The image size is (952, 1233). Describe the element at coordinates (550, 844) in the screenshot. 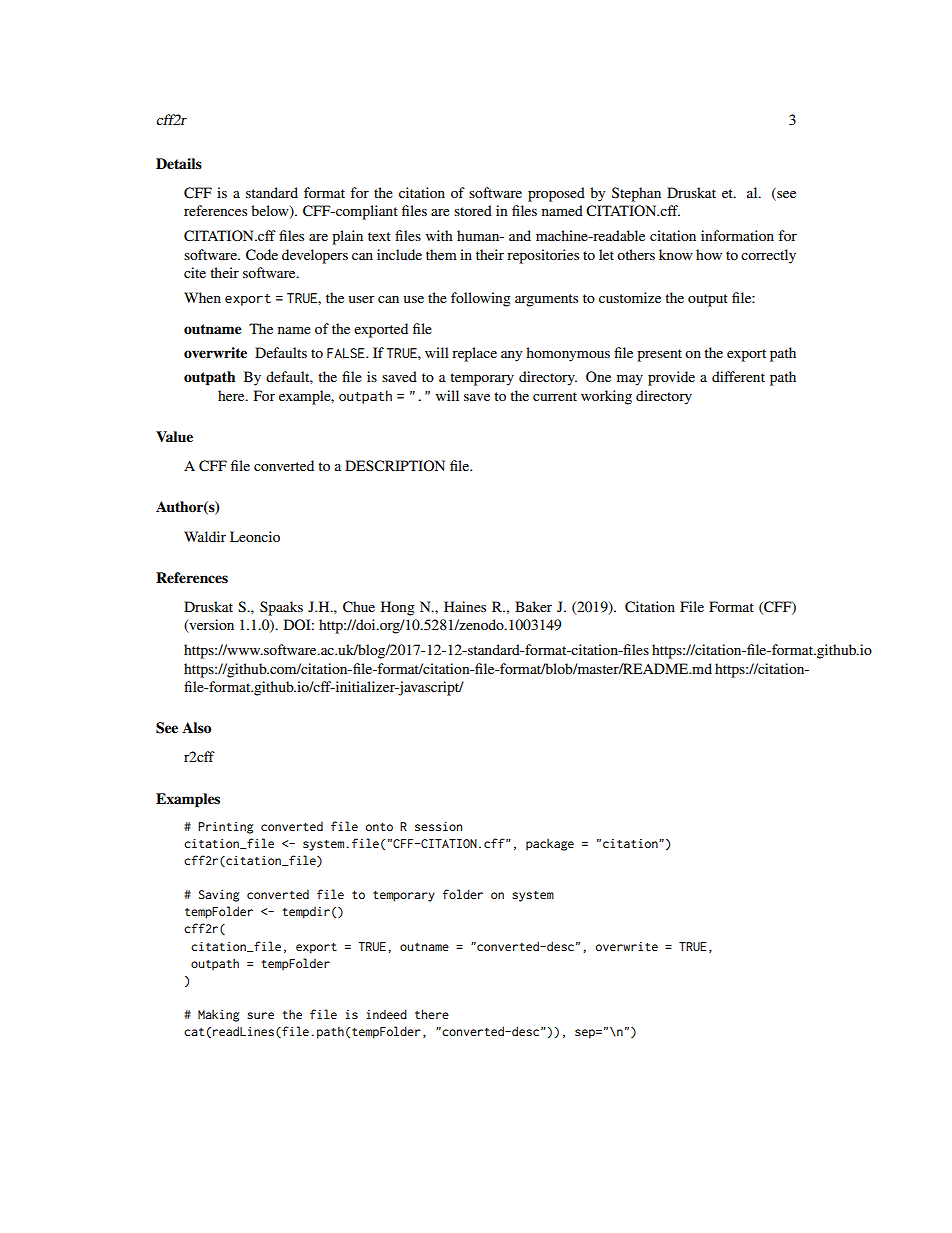

I see `package` at that location.
